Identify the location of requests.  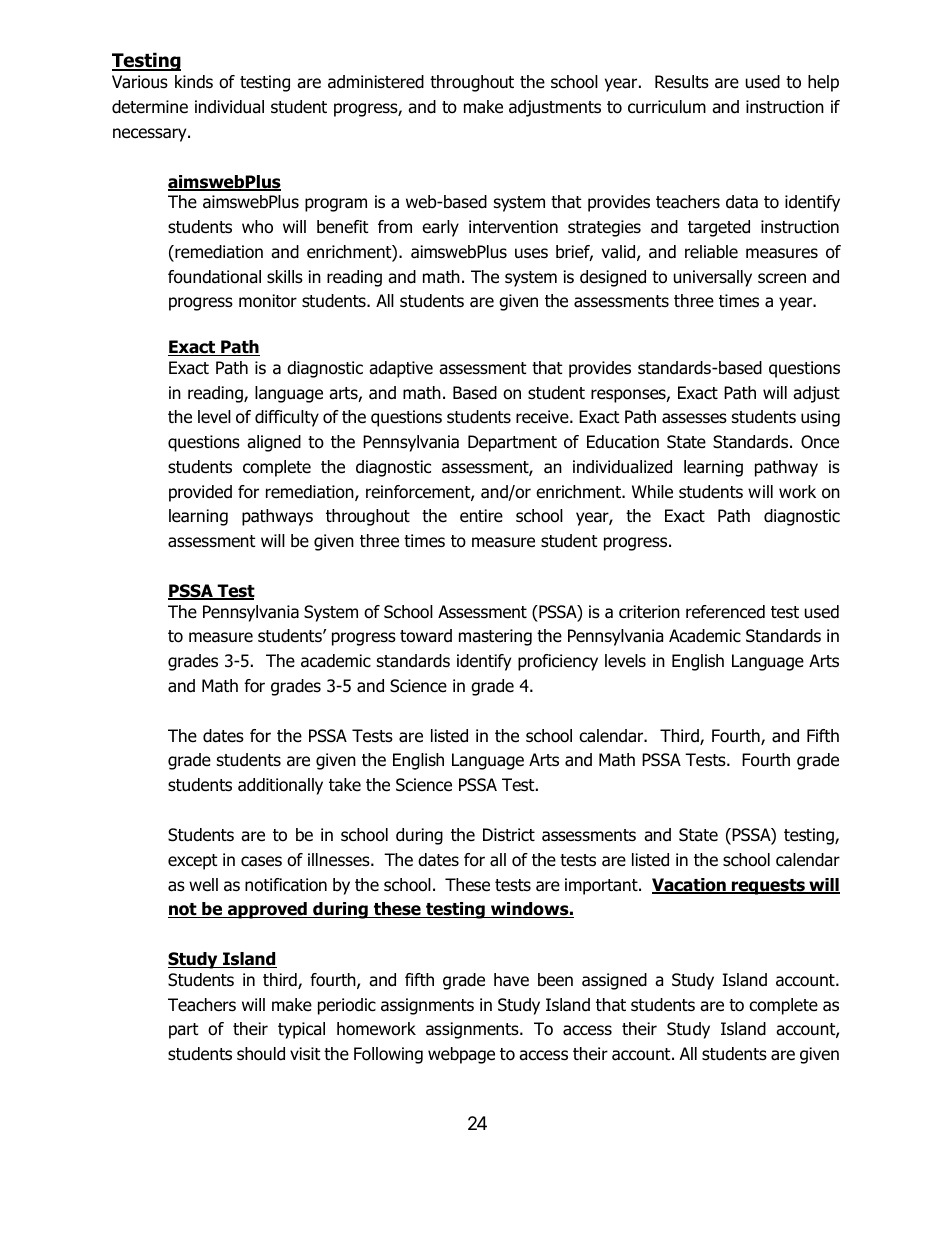
(768, 887).
